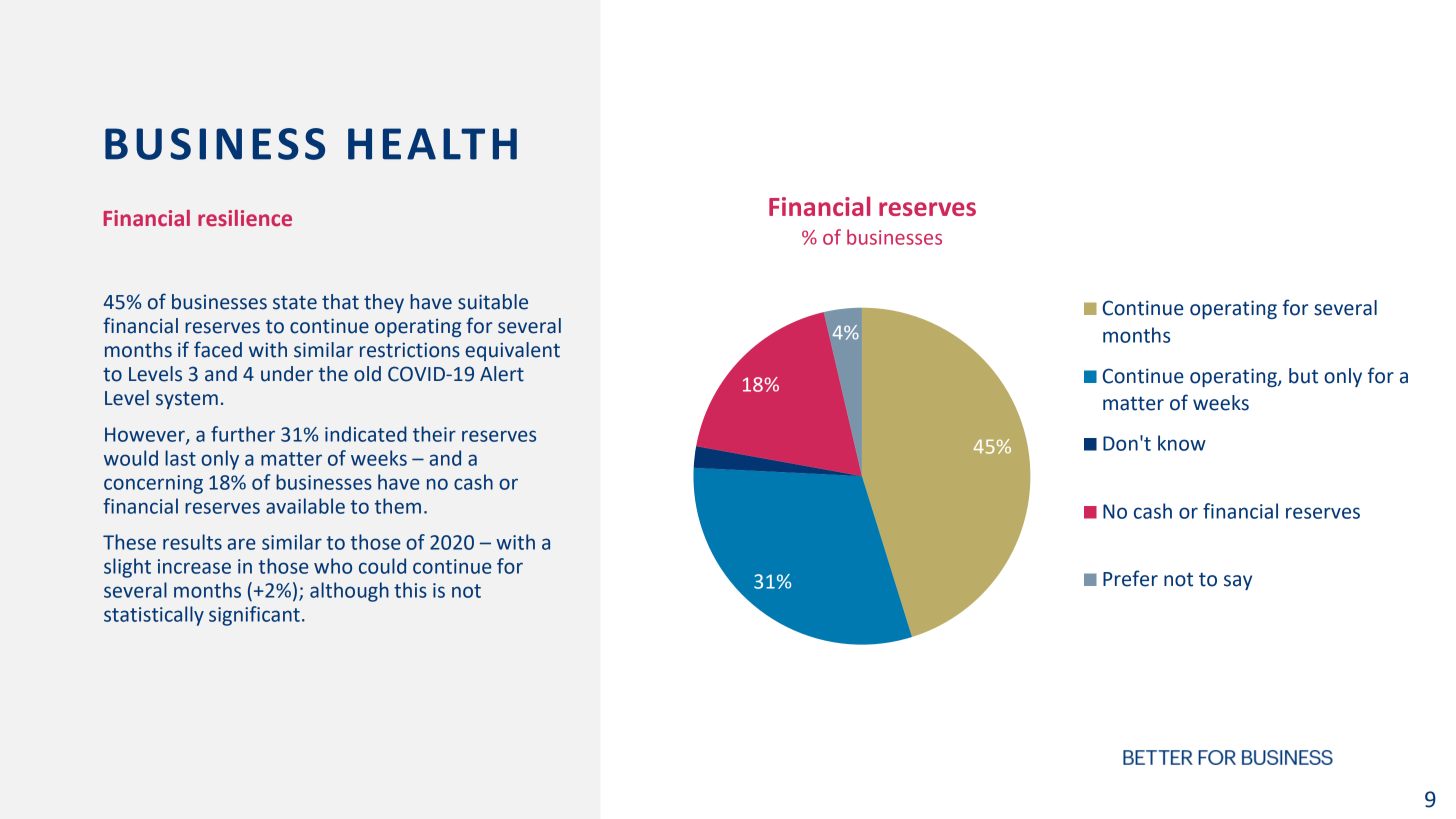 The image size is (1456, 819). What do you see at coordinates (1182, 443) in the screenshot?
I see `know` at bounding box center [1182, 443].
